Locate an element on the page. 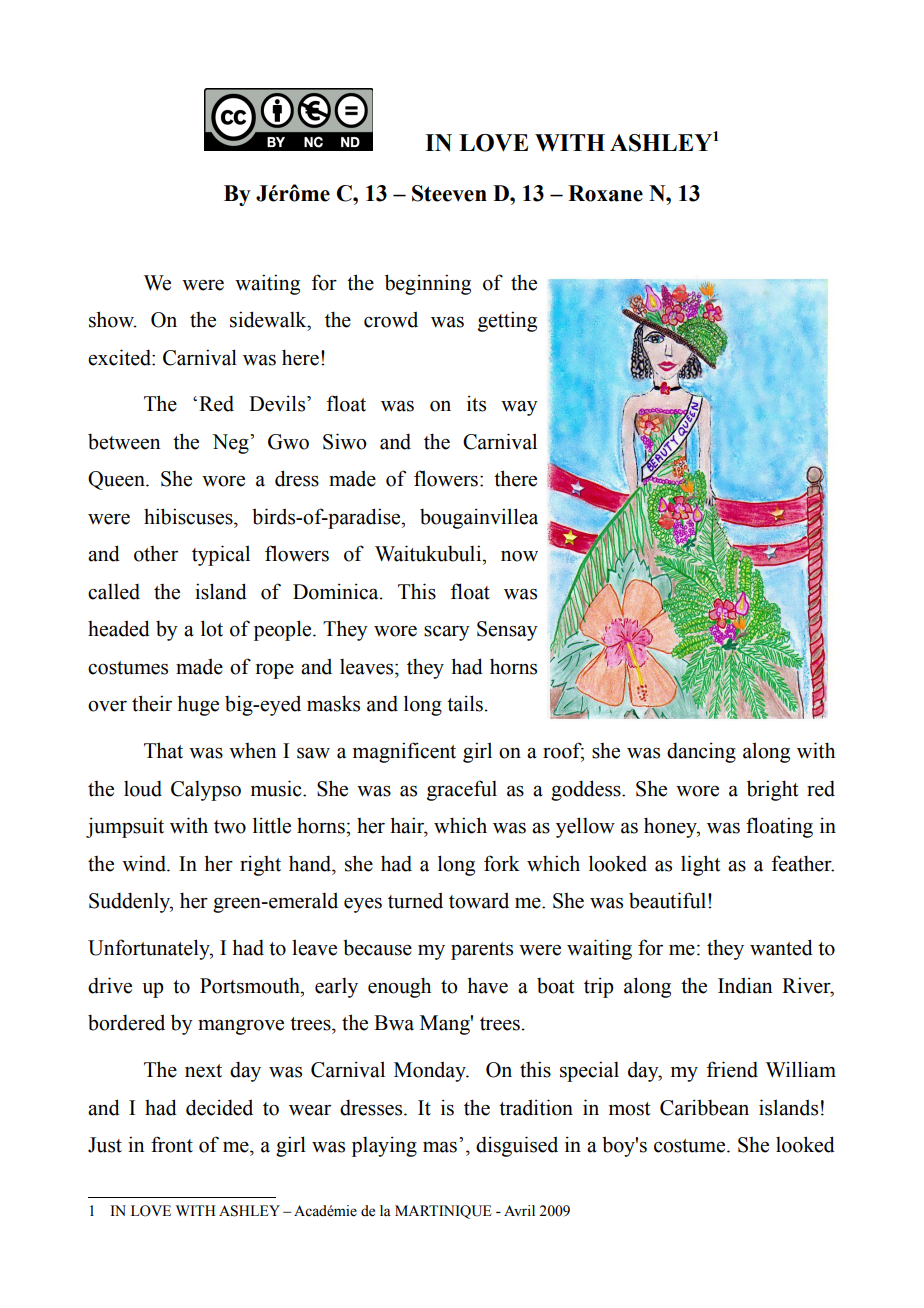 Image resolution: width=924 pixels, height=1308 pixels. now is located at coordinates (519, 556).
